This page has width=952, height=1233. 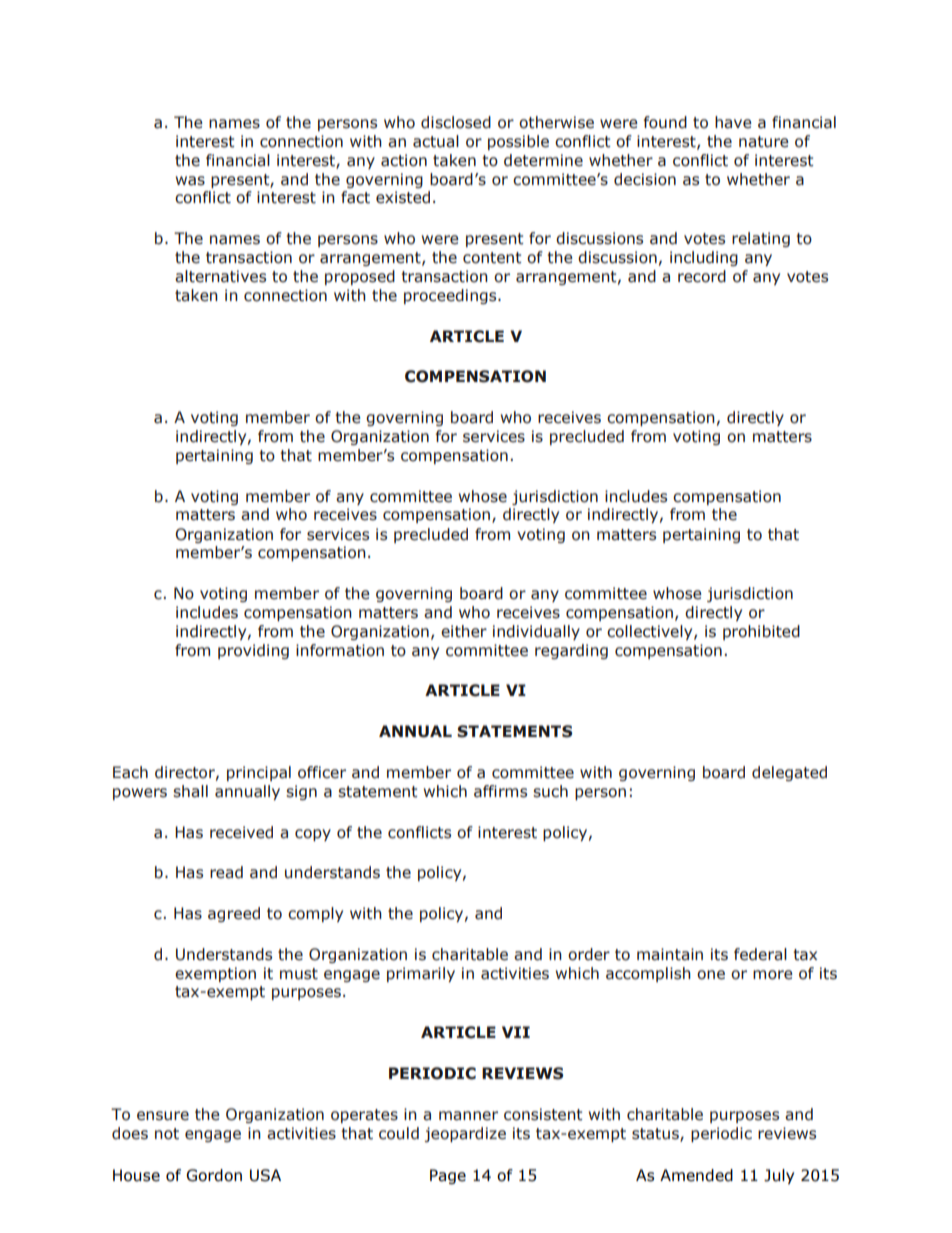 What do you see at coordinates (190, 181) in the page?
I see `was` at bounding box center [190, 181].
